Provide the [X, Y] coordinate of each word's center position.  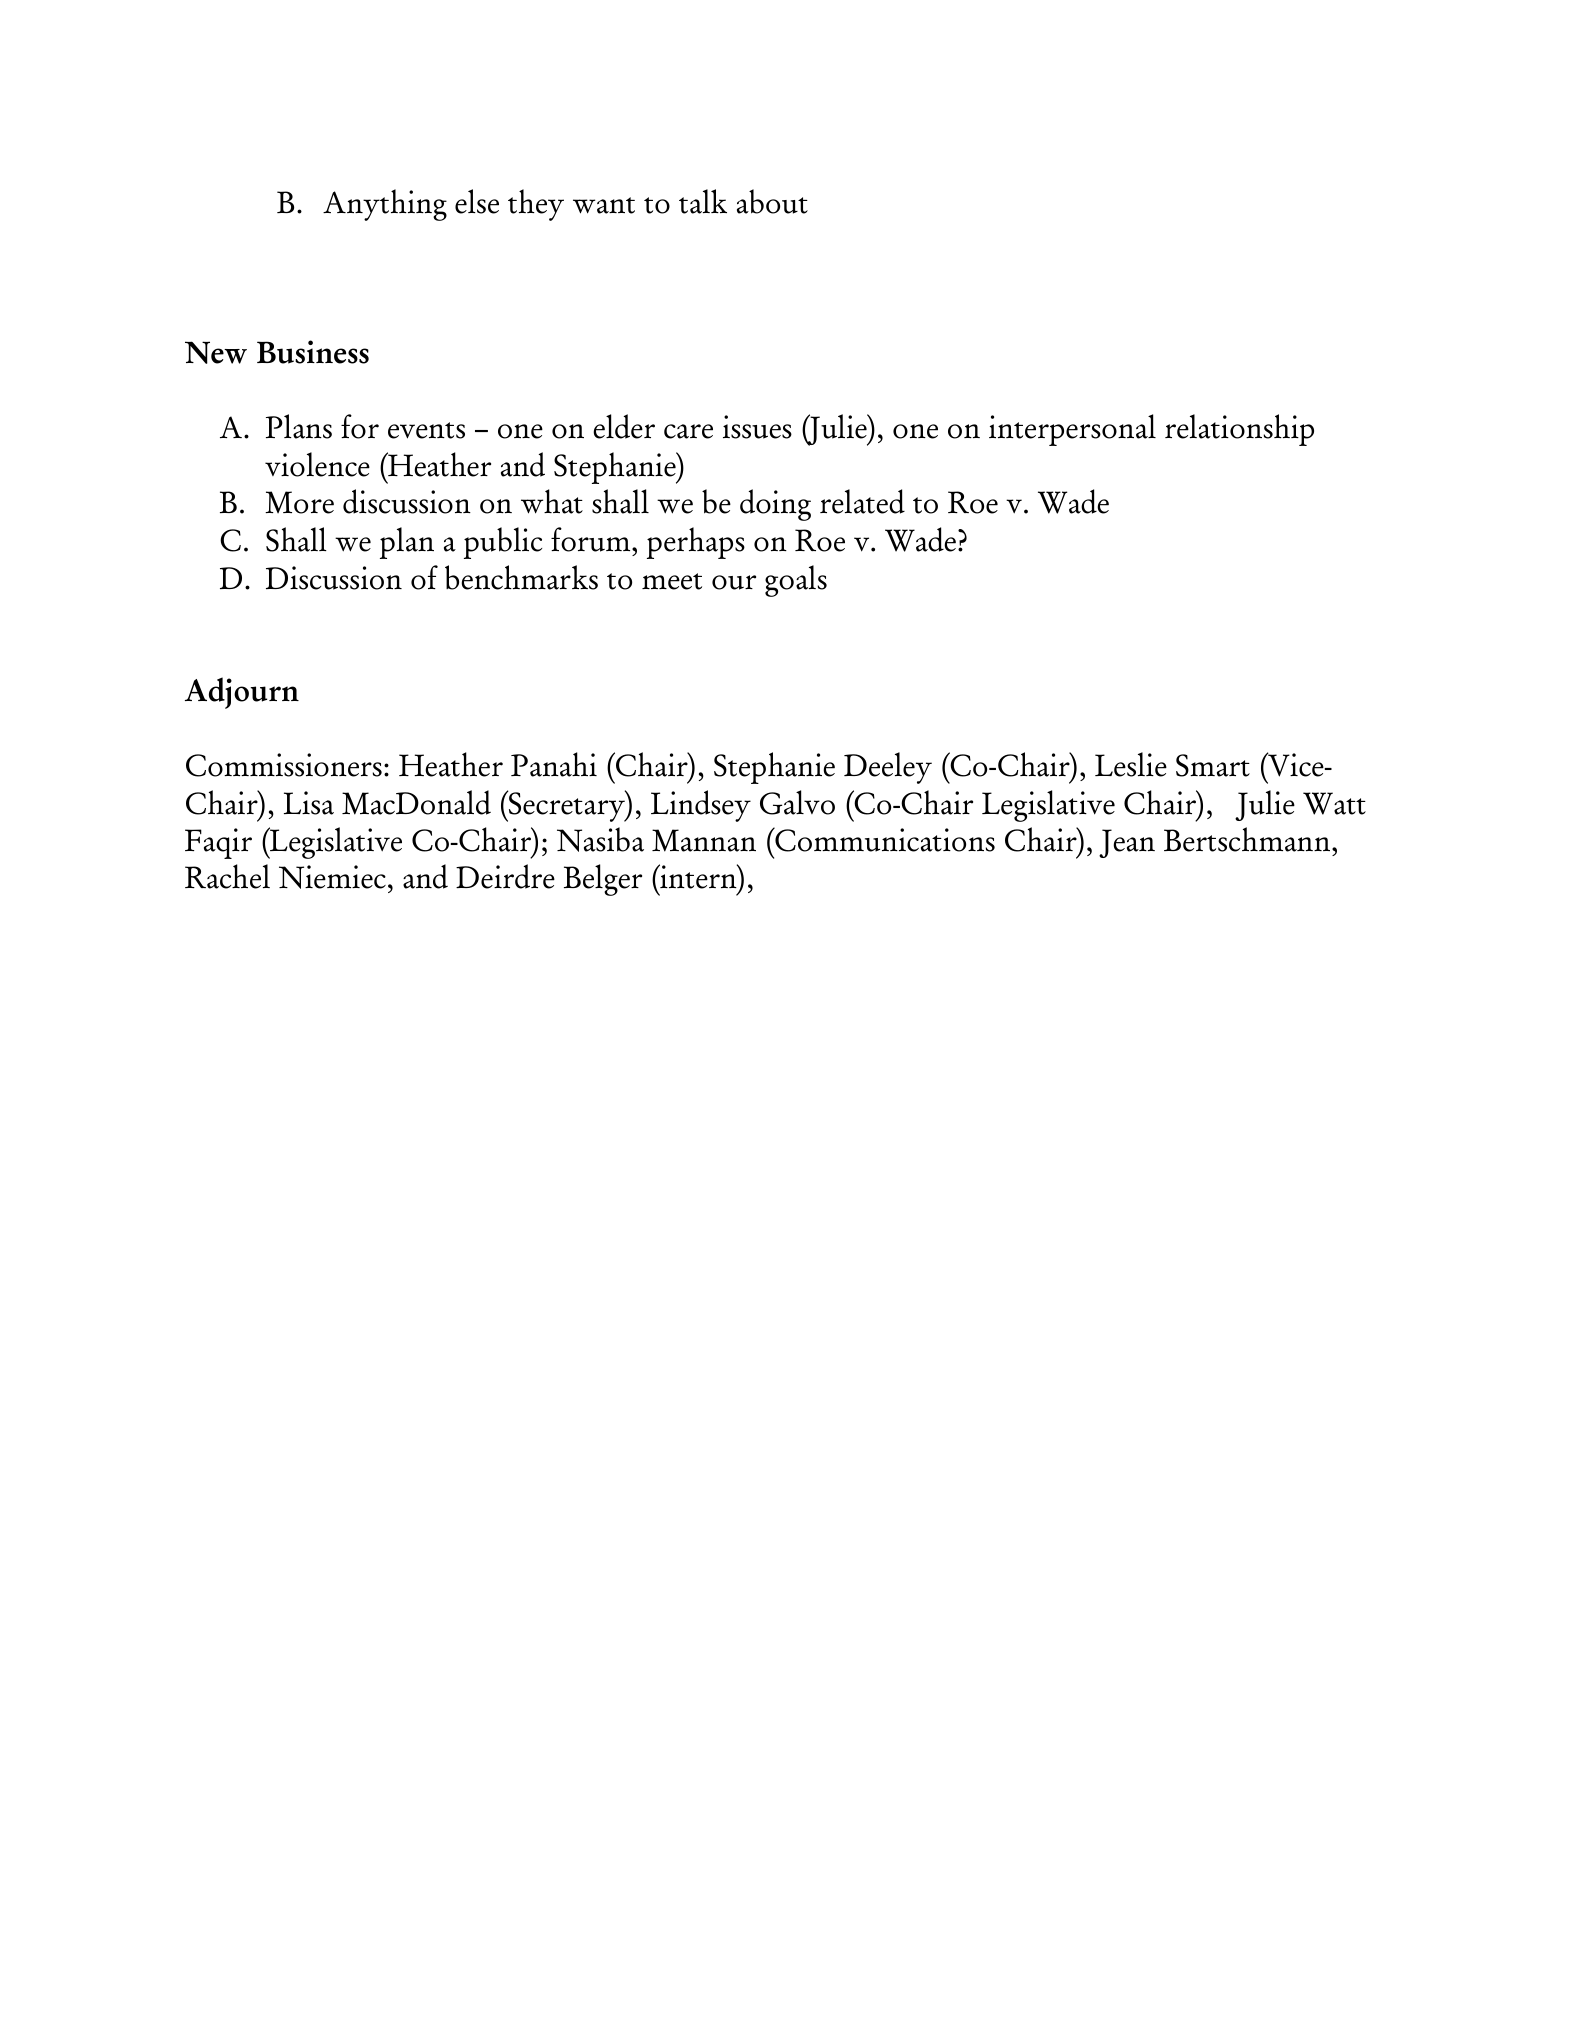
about [772, 201]
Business [313, 352]
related [862, 501]
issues [757, 427]
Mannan [704, 840]
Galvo [797, 802]
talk [703, 201]
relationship [1239, 430]
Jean [1127, 843]
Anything [385, 205]
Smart [1213, 765]
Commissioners [284, 765]
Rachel [227, 876]
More [299, 502]
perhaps [696, 543]
